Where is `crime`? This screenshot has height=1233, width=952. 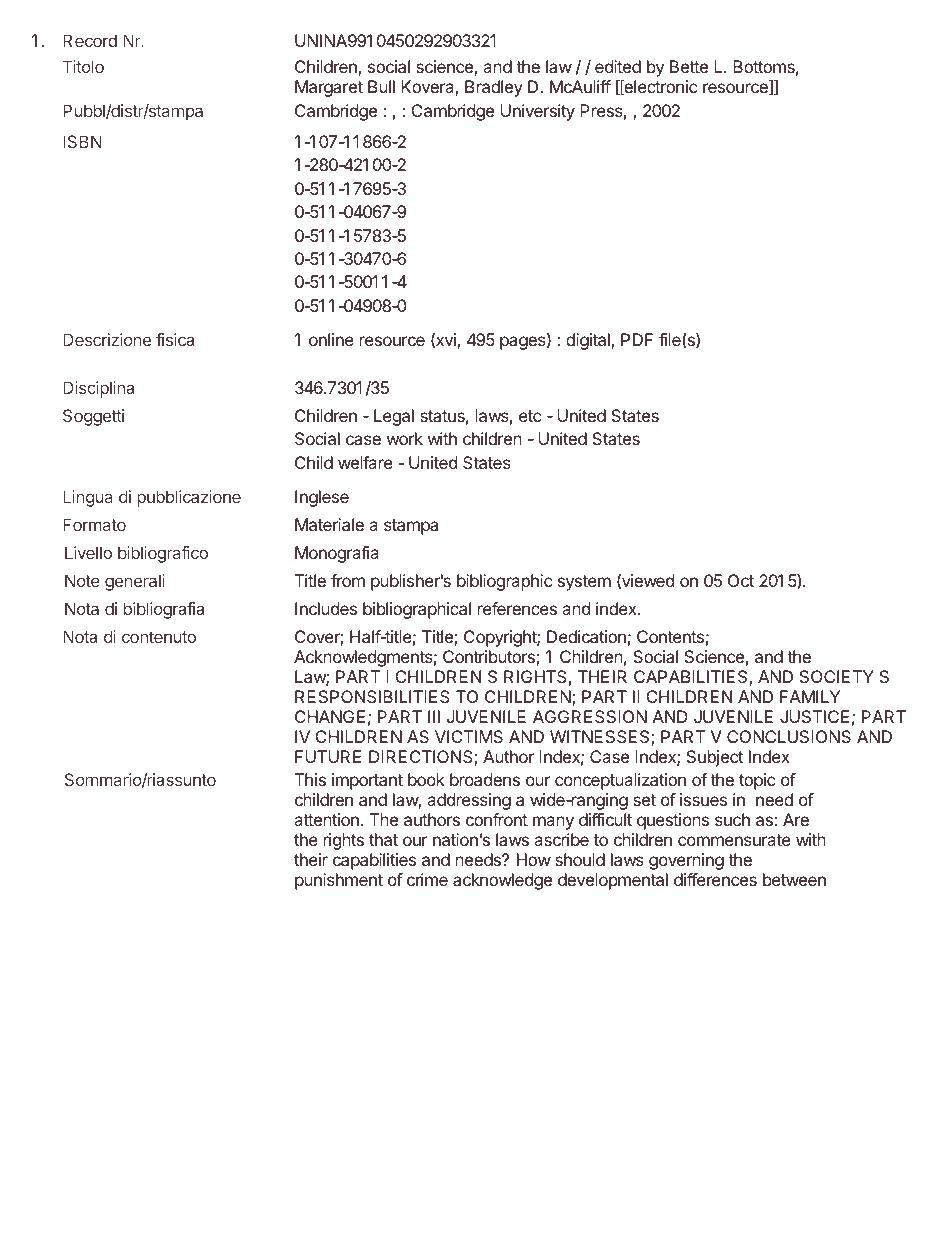 crime is located at coordinates (427, 879).
